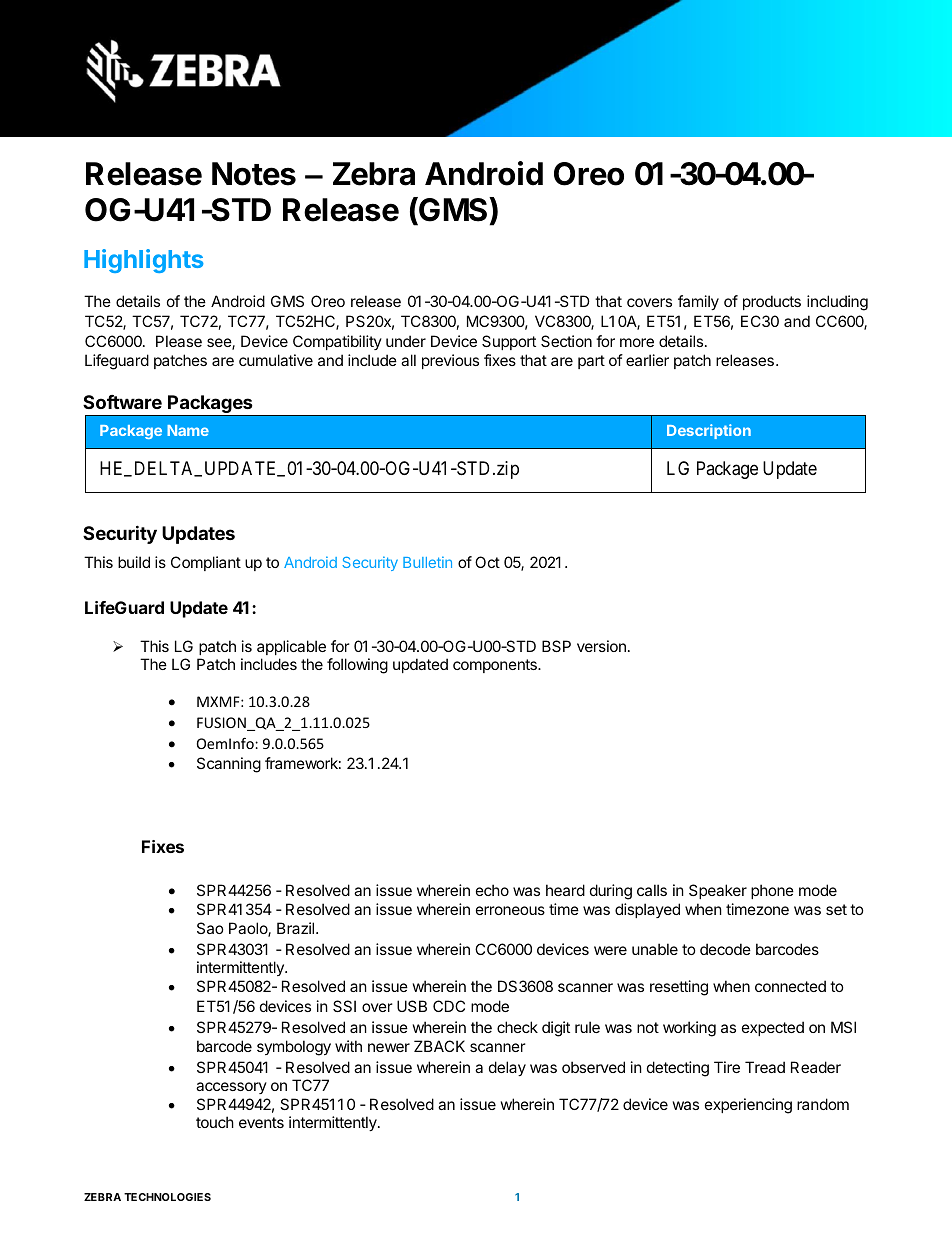 This image has width=952, height=1233. I want to click on CDC, so click(449, 1006).
